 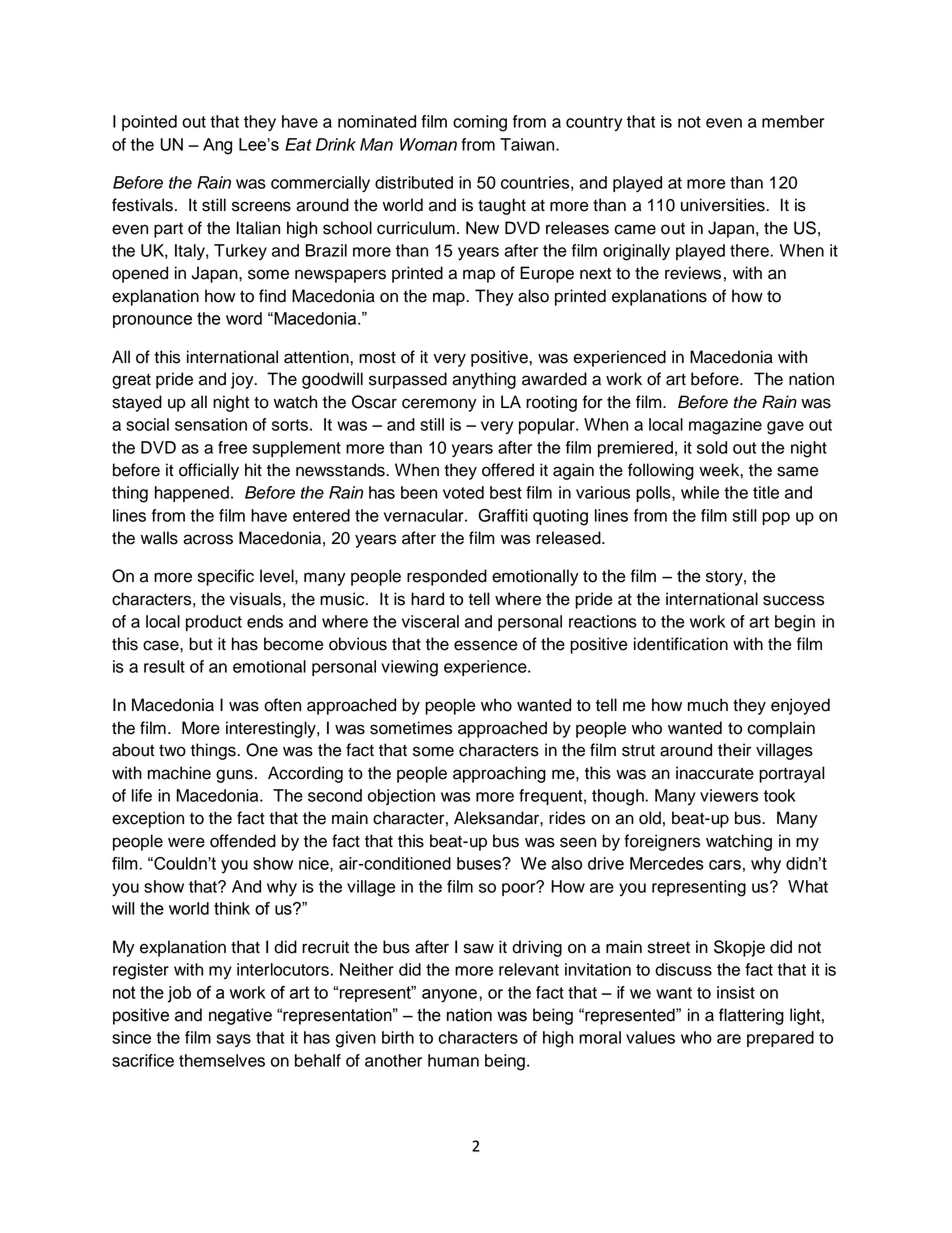 I want to click on responded, so click(x=447, y=577).
